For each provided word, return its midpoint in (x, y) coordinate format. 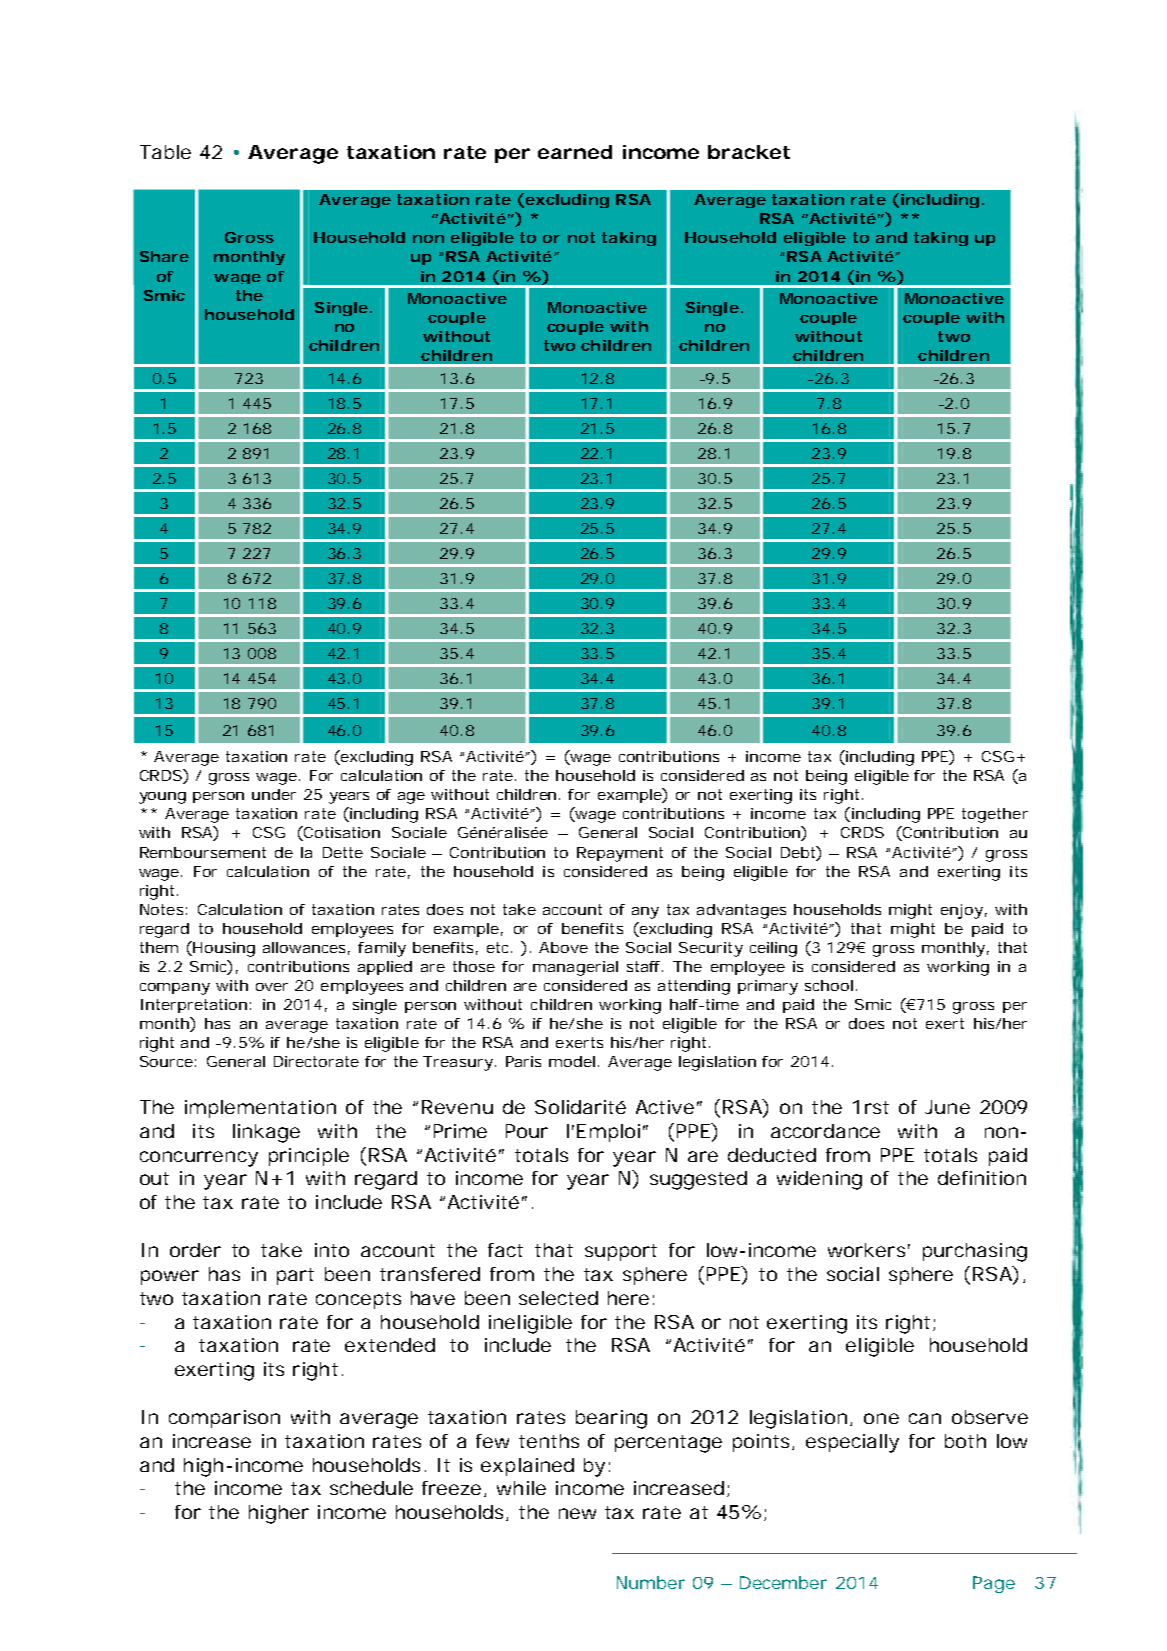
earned (575, 152)
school (829, 985)
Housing (223, 949)
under (274, 794)
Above (563, 947)
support (621, 1252)
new (577, 1513)
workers (866, 1250)
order (195, 1250)
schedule (371, 1488)
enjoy (962, 911)
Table (165, 152)
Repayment (620, 854)
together (995, 815)
